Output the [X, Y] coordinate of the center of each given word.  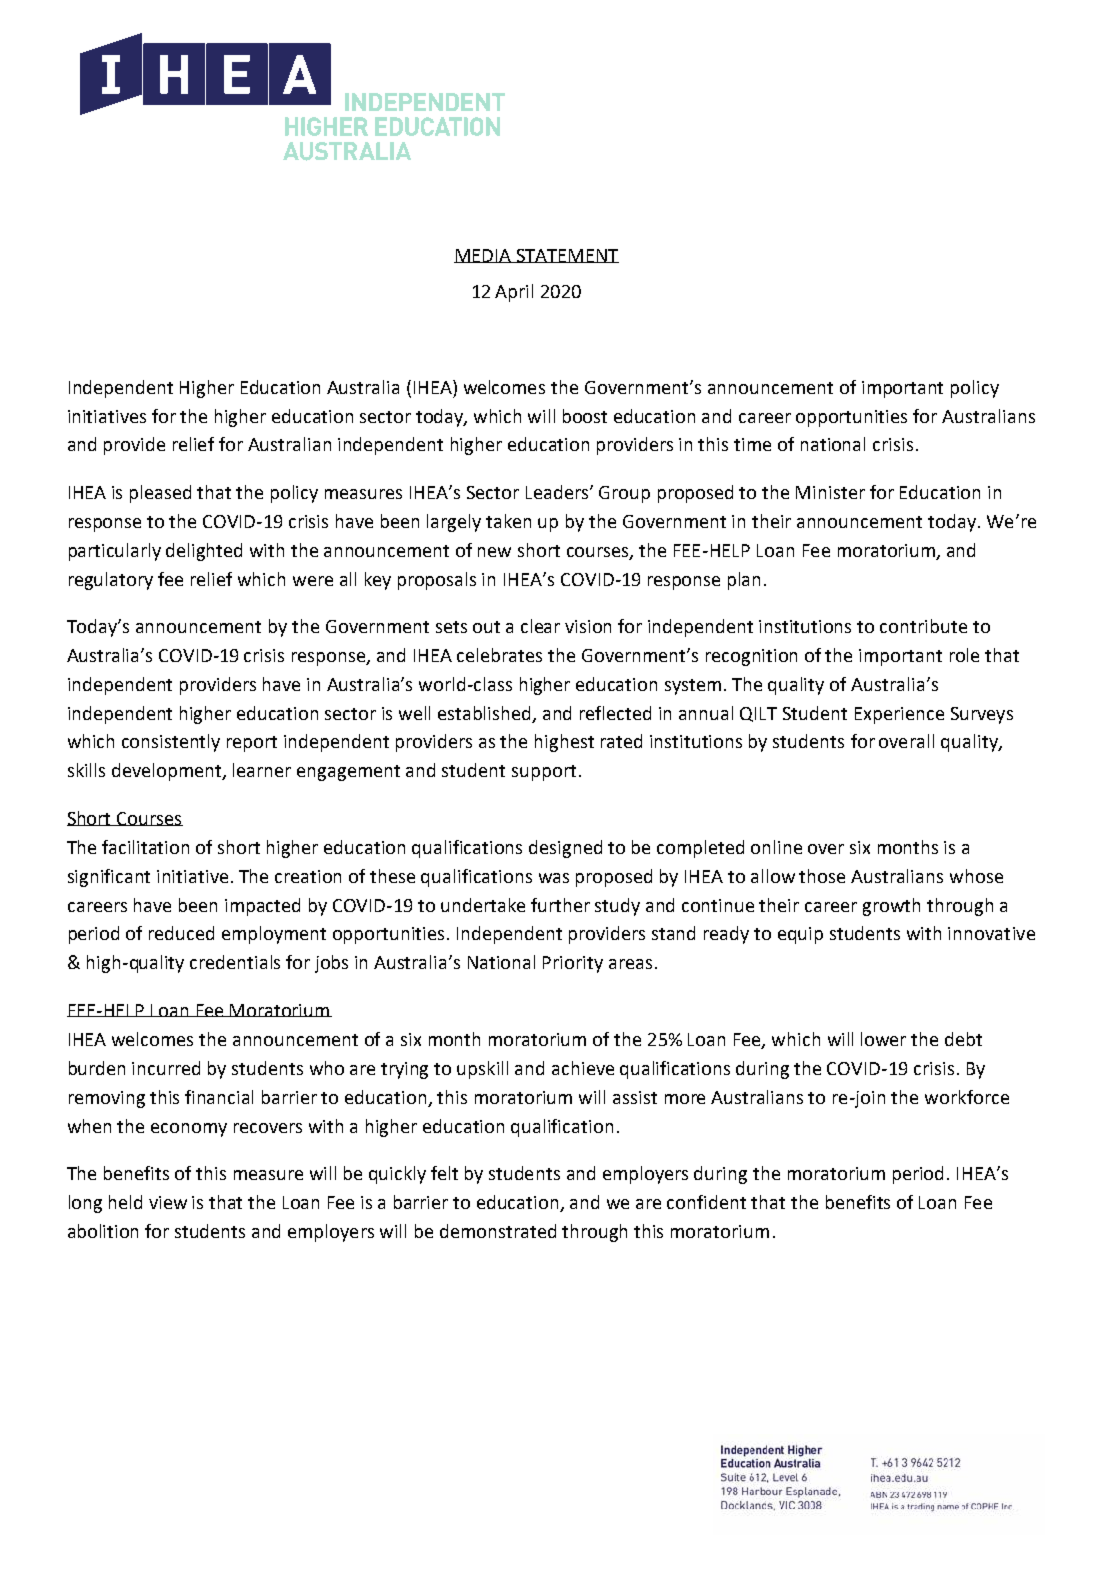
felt [444, 1173]
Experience [899, 715]
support [544, 773]
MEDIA [484, 256]
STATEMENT [567, 256]
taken [508, 521]
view [168, 1202]
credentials [235, 962]
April [514, 293]
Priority [573, 964]
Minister [830, 492]
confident [706, 1202]
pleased [160, 494]
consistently [171, 743]
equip [800, 935]
